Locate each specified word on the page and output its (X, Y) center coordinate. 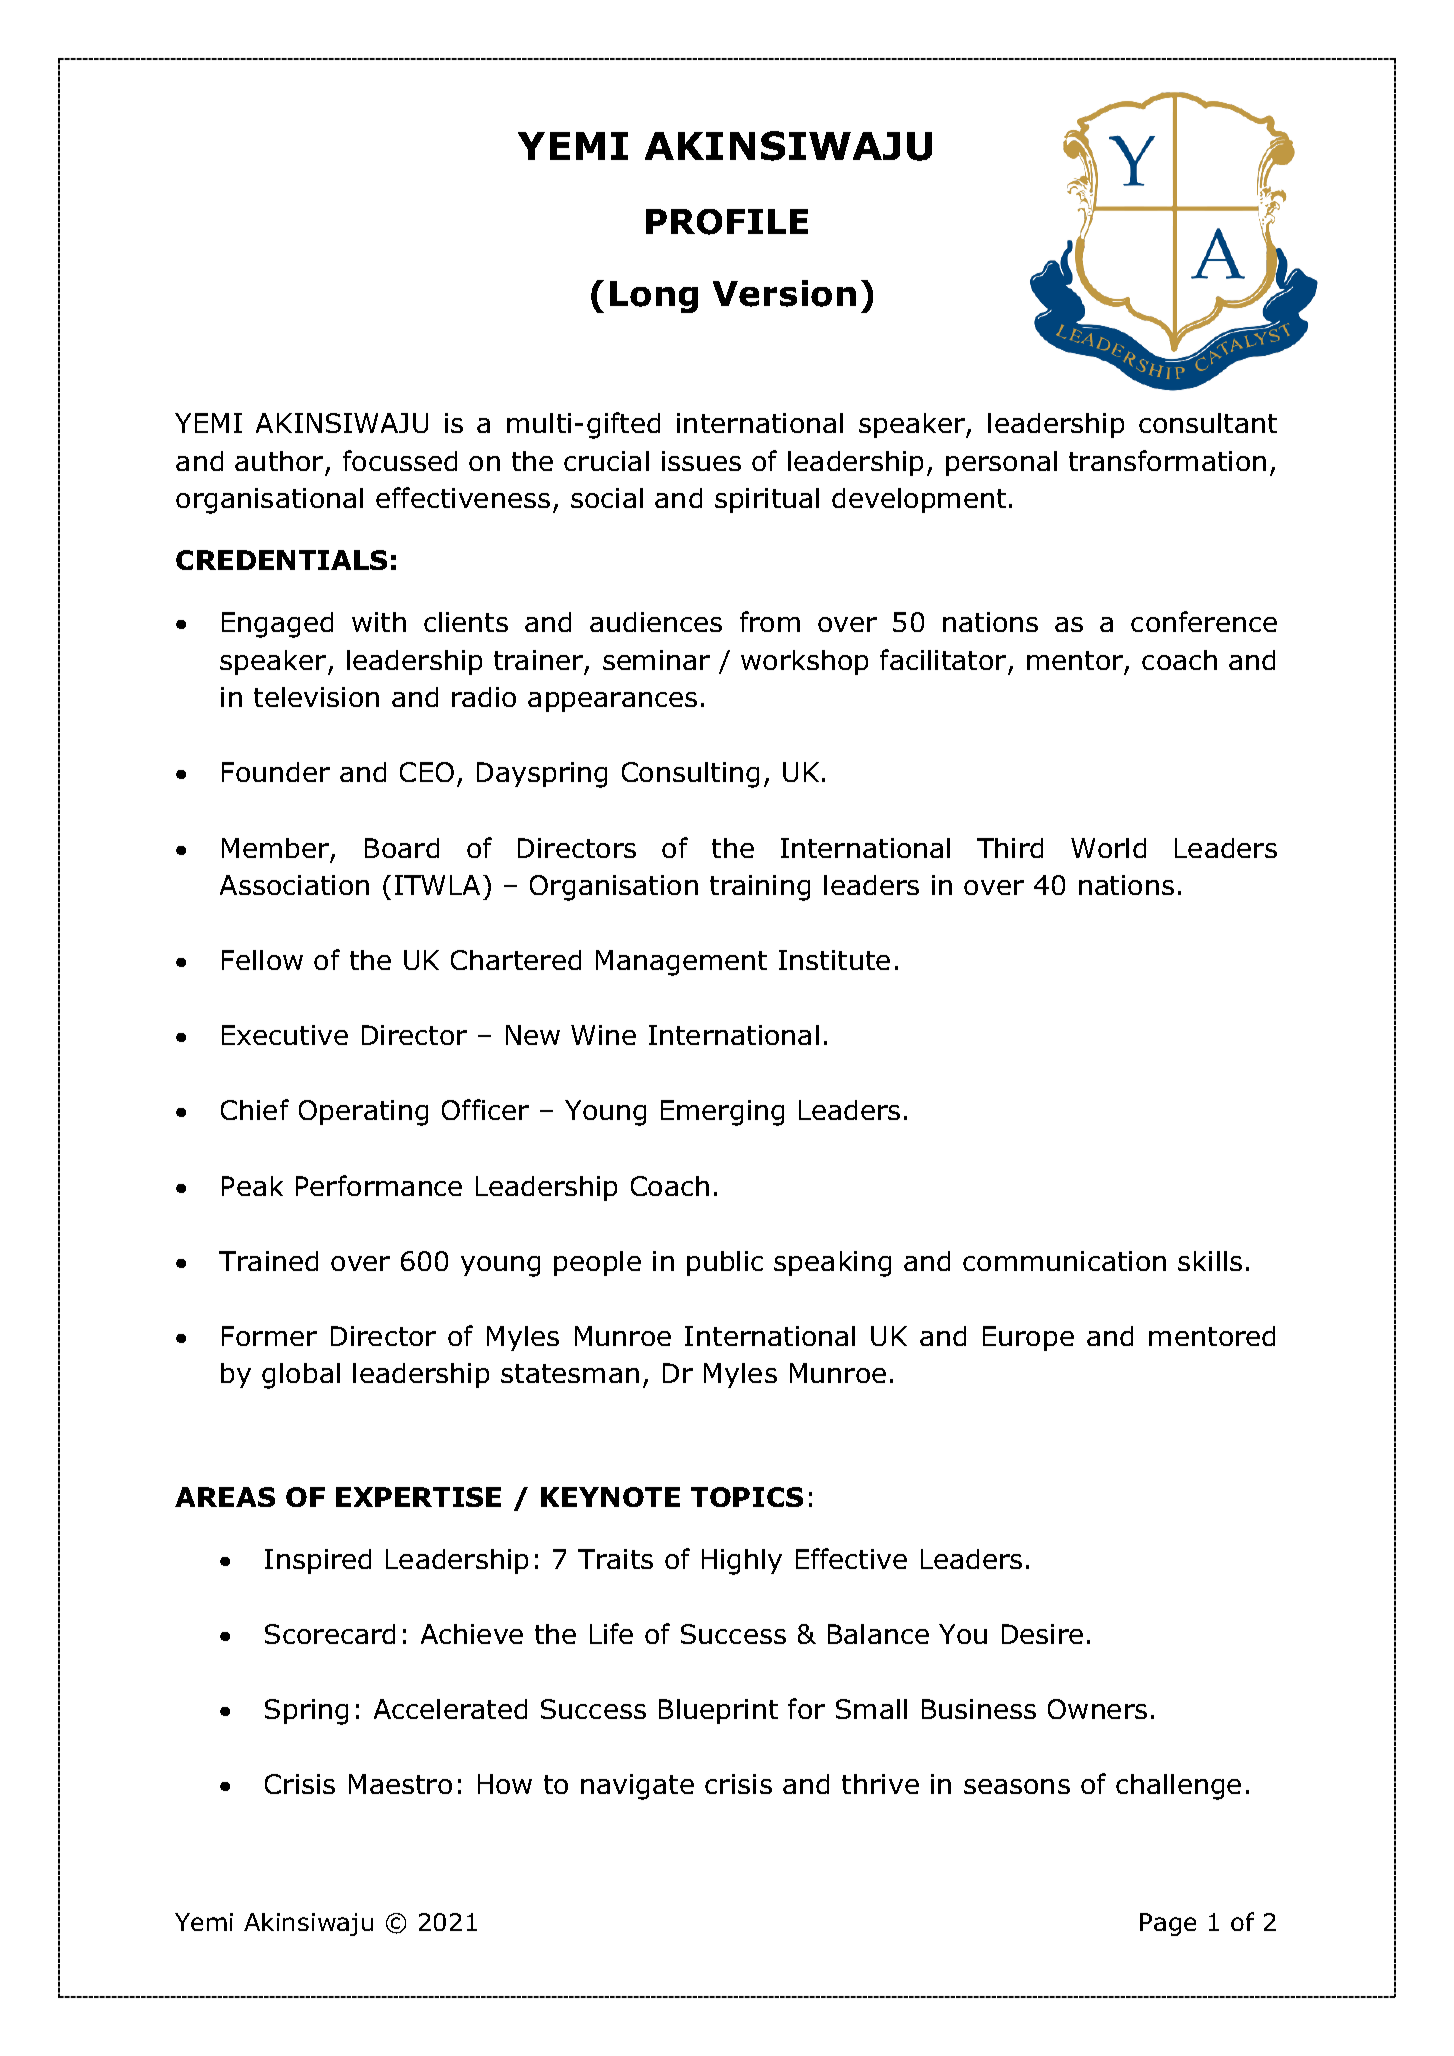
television (316, 697)
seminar (656, 660)
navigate (637, 1787)
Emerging (722, 1113)
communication (1064, 1261)
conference (1204, 621)
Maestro (400, 1784)
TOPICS (747, 1497)
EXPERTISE (418, 1497)
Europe (1028, 1338)
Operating (363, 1113)
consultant (1208, 423)
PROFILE (727, 222)
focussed (400, 460)
